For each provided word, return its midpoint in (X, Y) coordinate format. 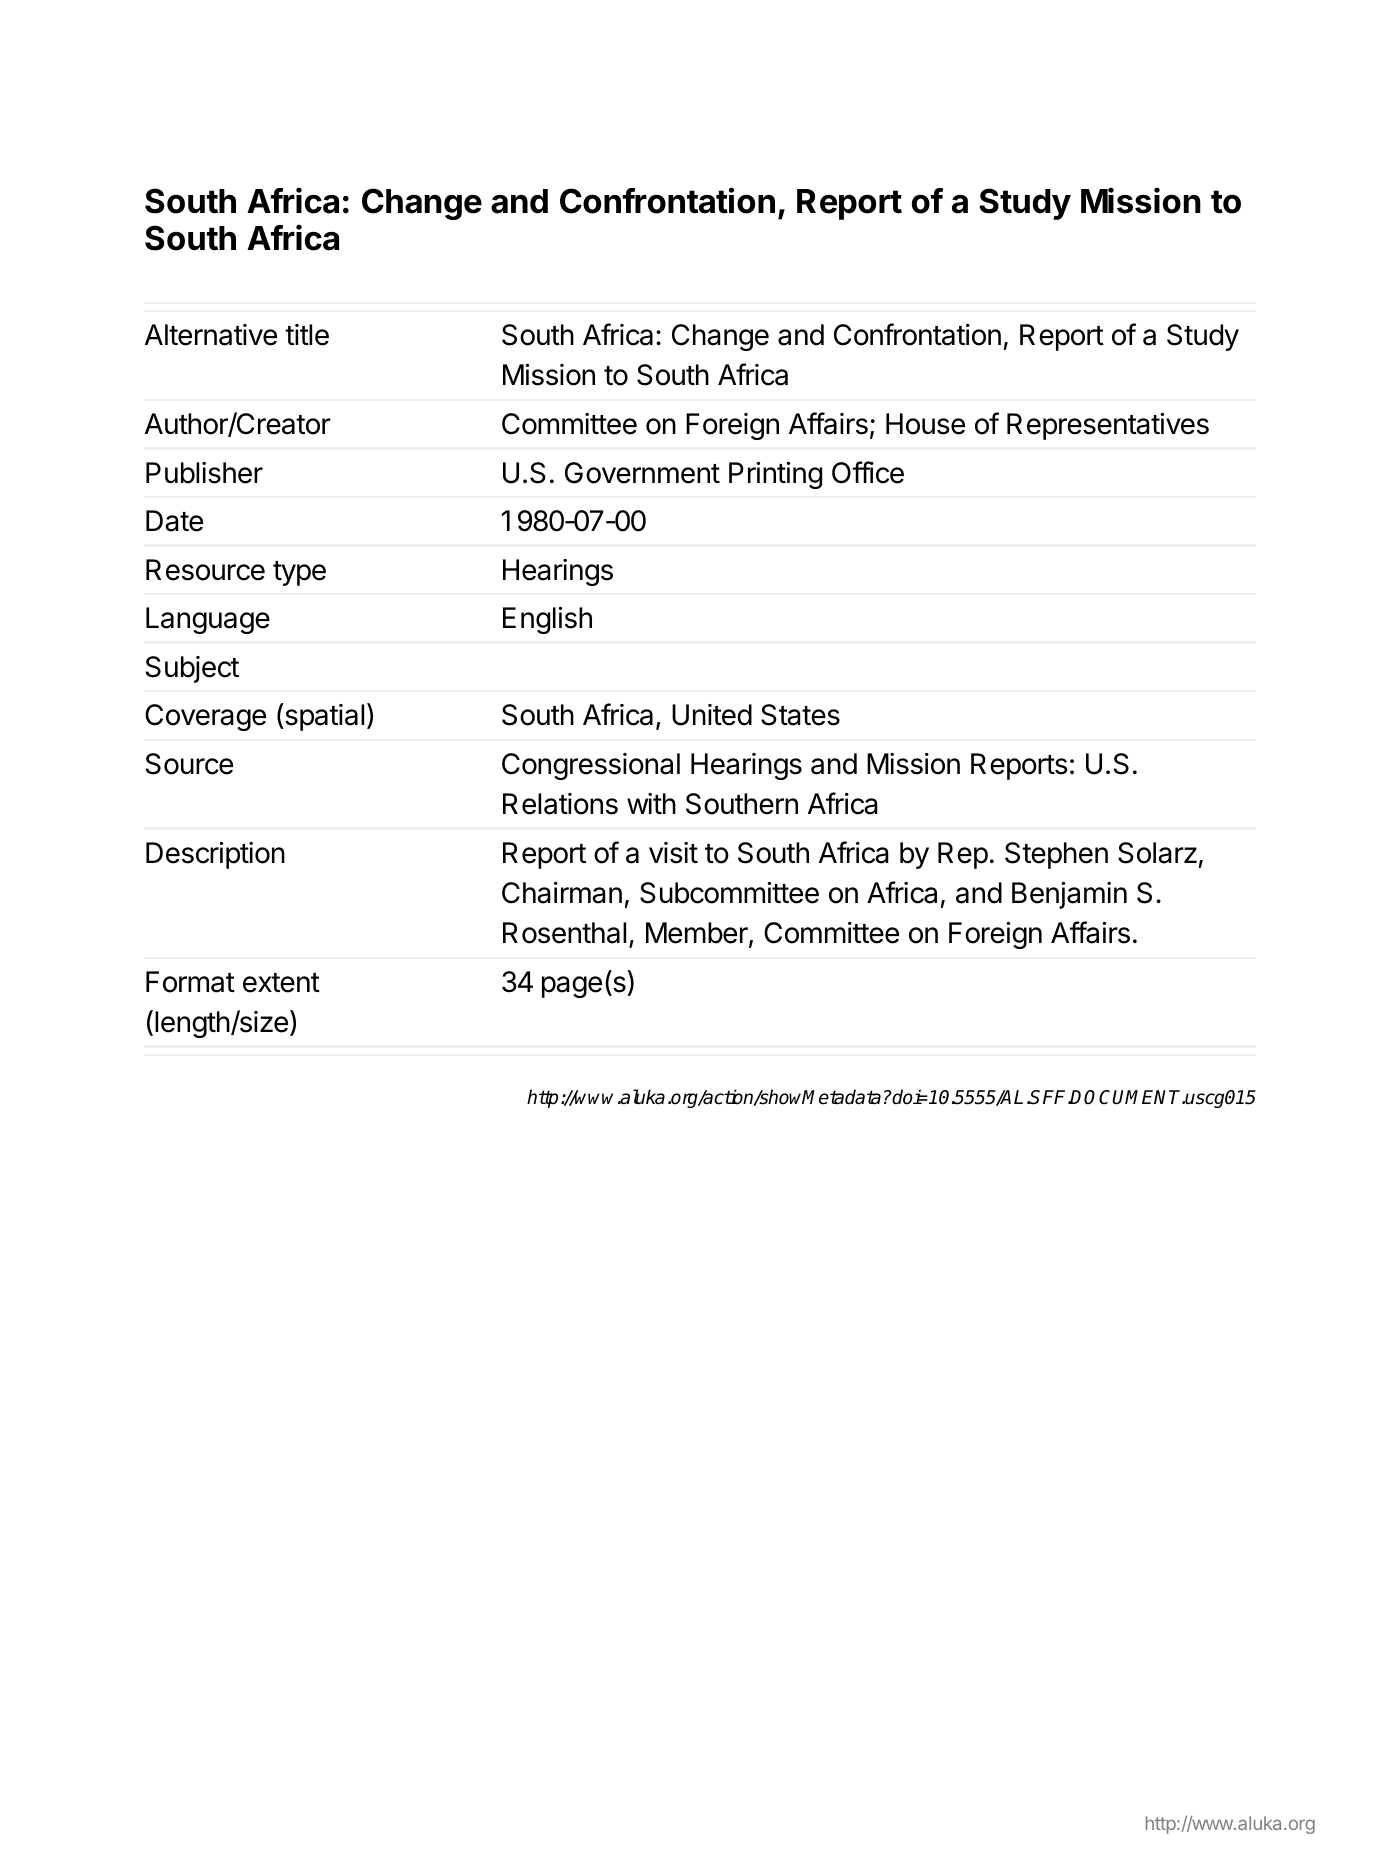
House (925, 424)
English (547, 620)
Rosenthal (564, 933)
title (307, 335)
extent (281, 983)
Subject (192, 669)
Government (642, 473)
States (800, 715)
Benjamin (1069, 895)
